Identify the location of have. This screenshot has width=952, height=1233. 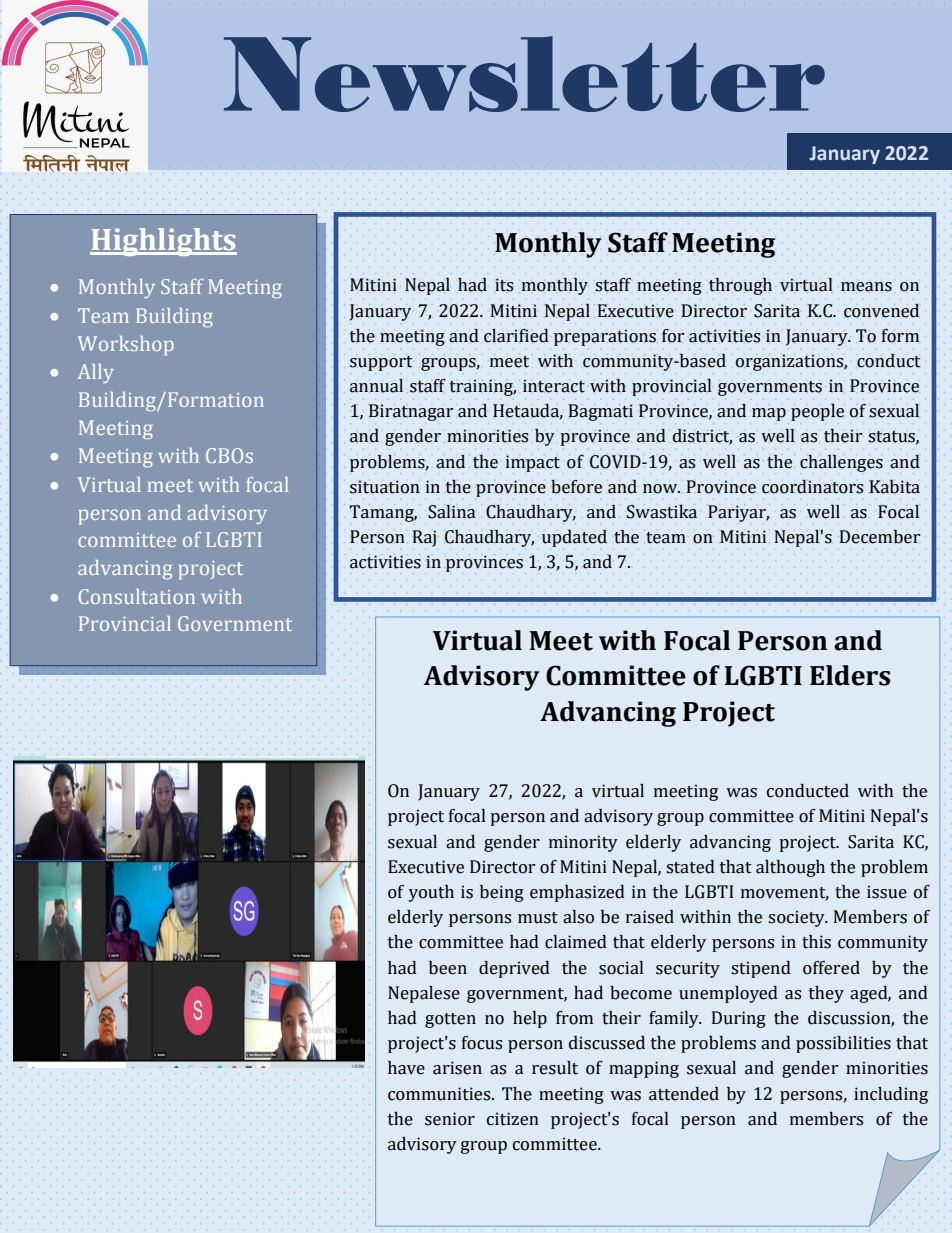
(406, 1068).
